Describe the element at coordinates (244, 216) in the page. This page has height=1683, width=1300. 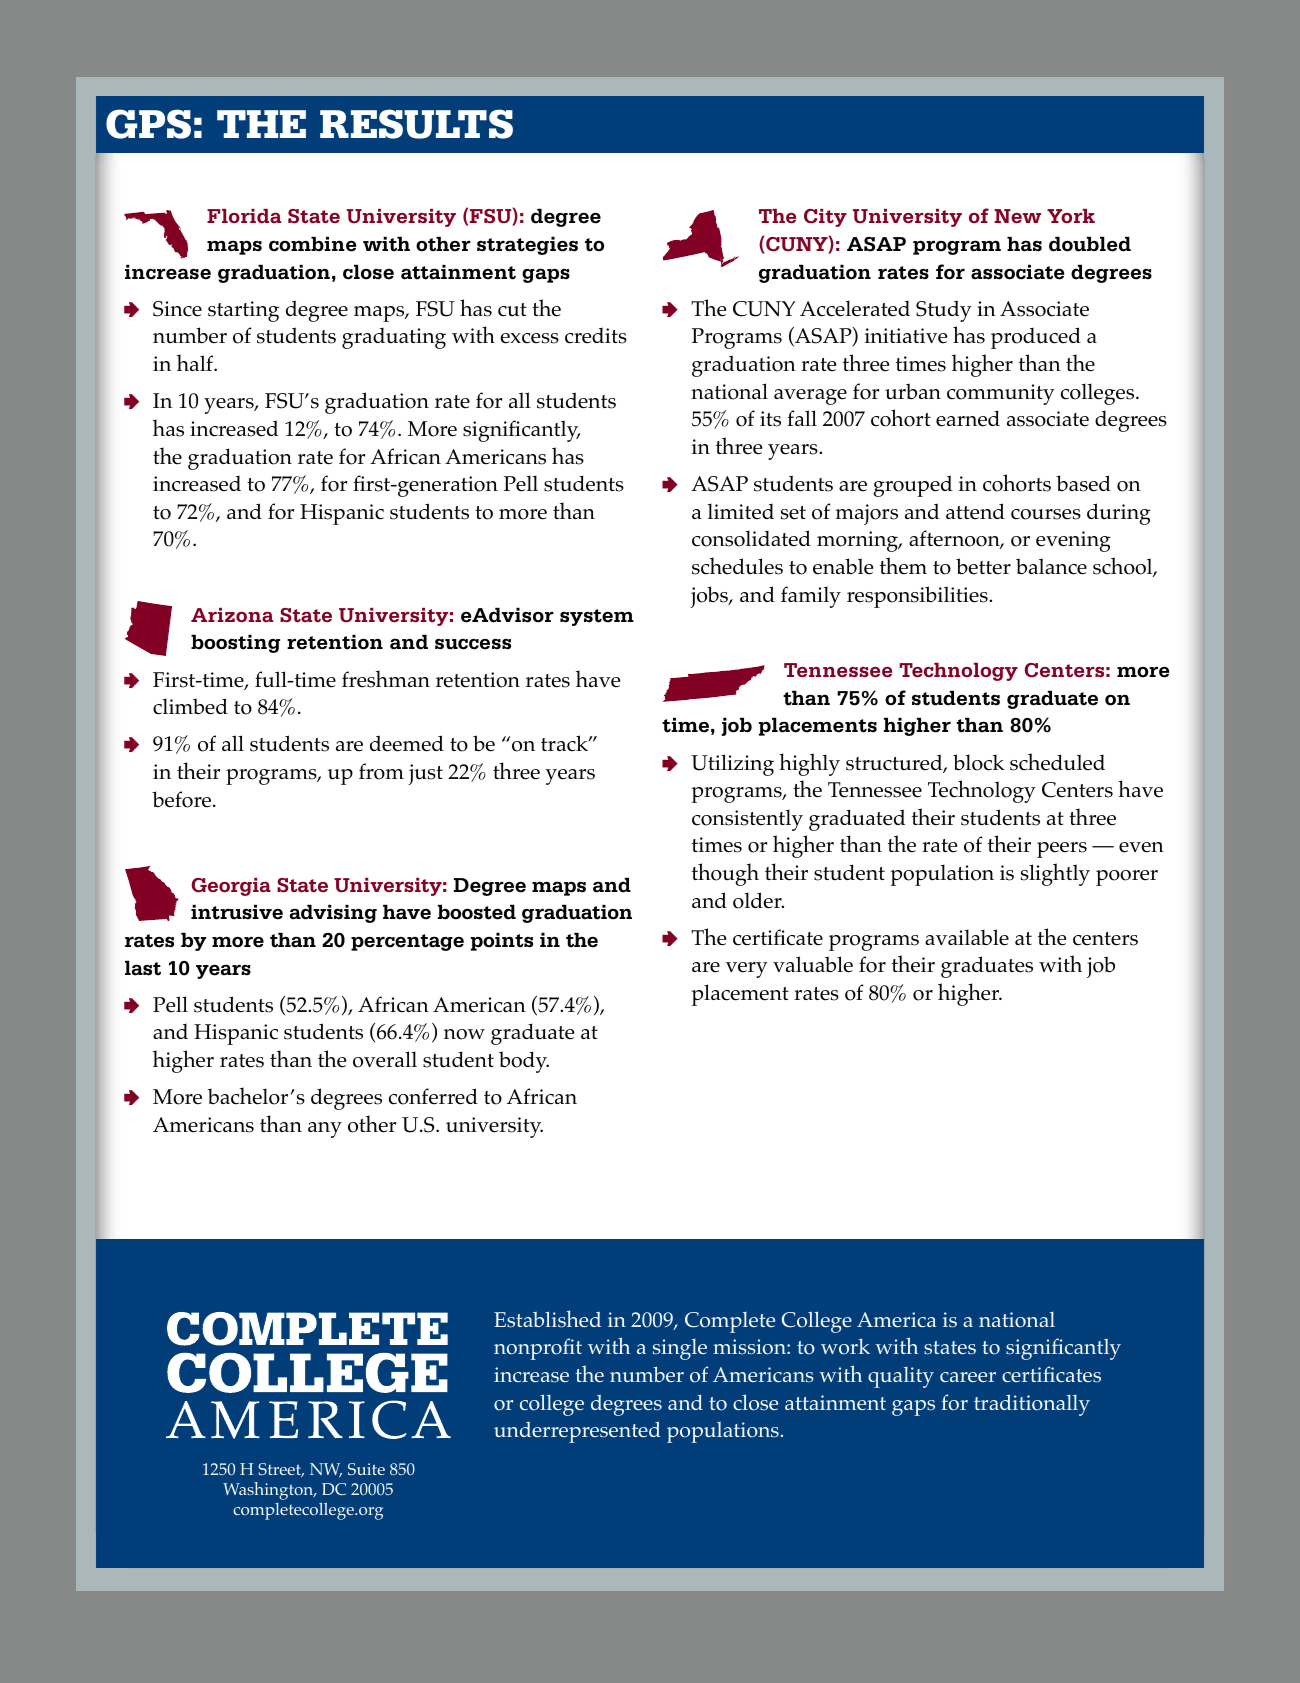
I see `Florida` at that location.
